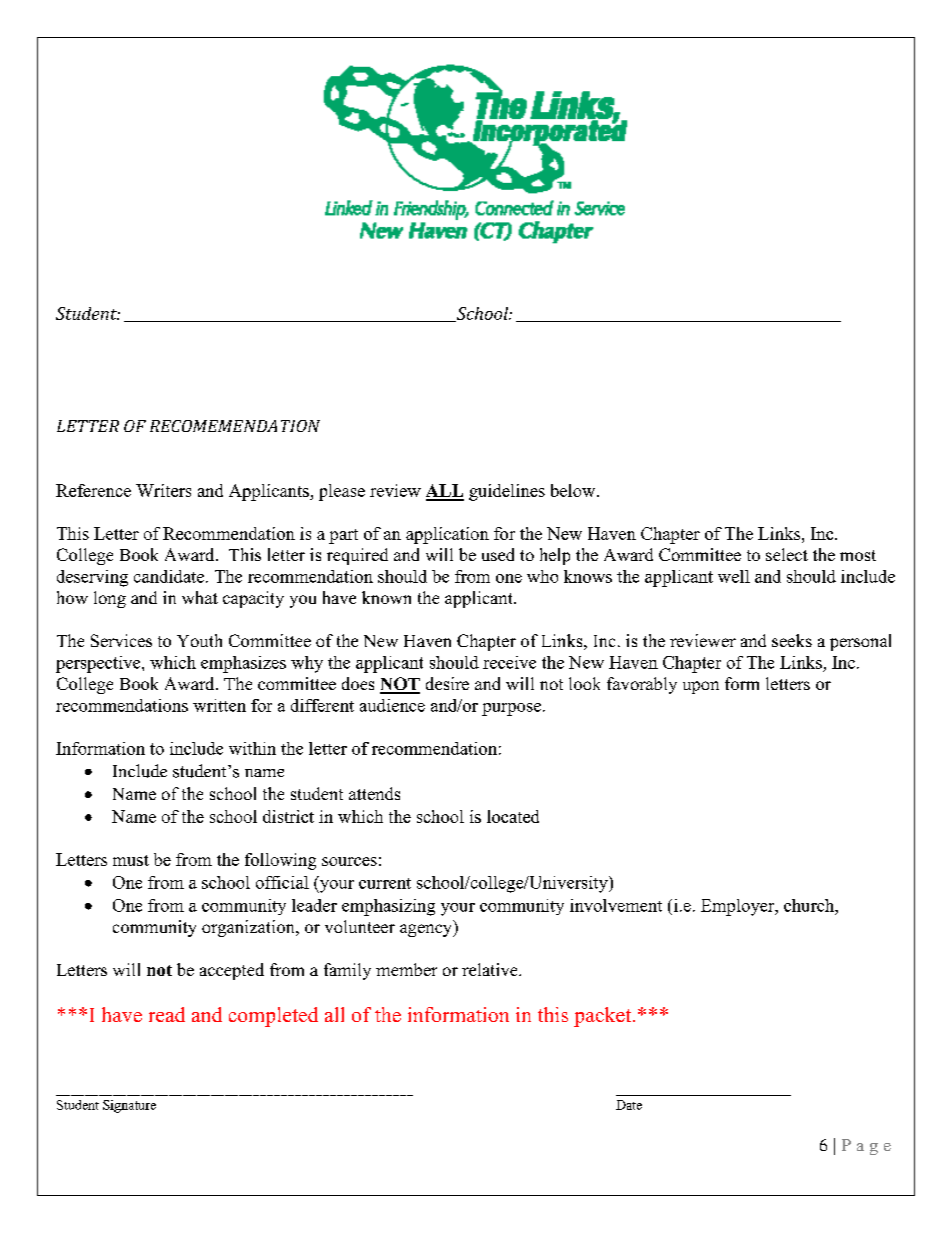 This image has width=952, height=1233. Describe the element at coordinates (513, 816) in the image. I see `located` at that location.
